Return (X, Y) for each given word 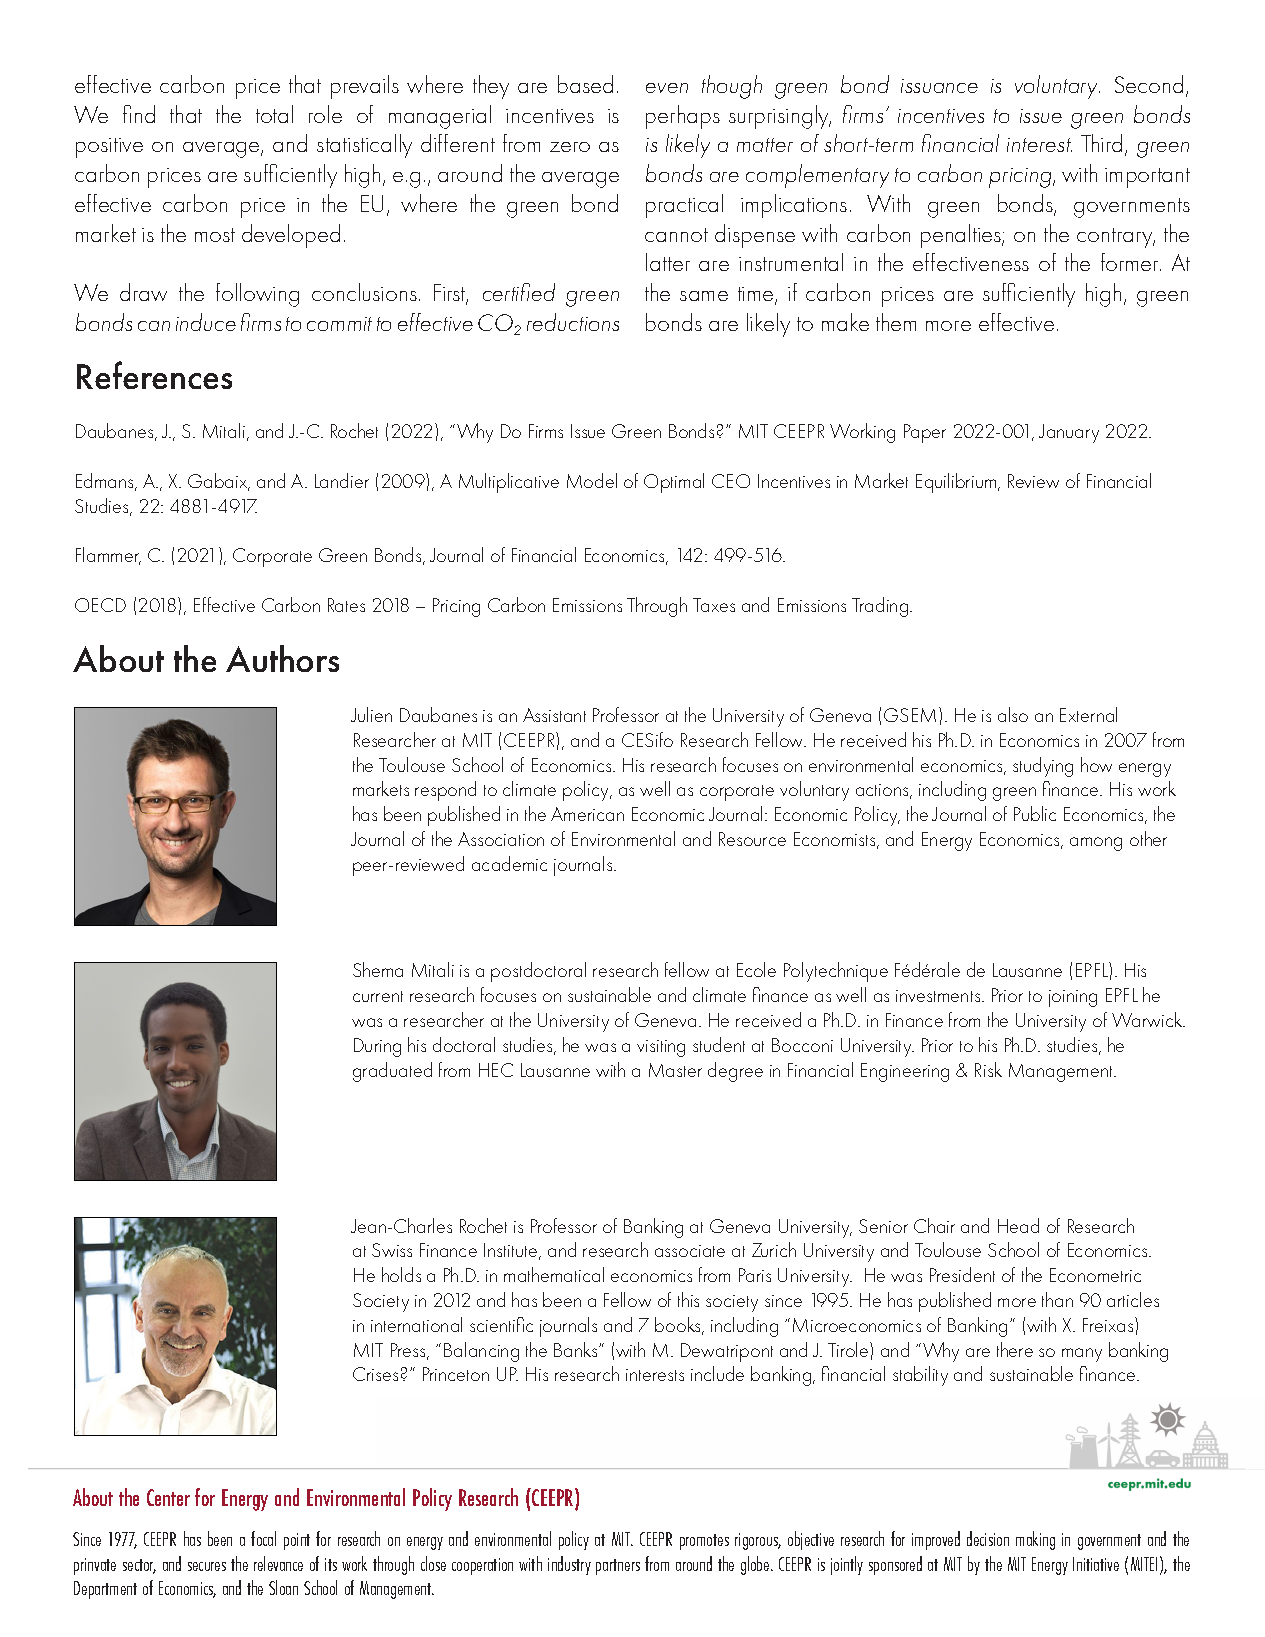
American (587, 814)
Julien (371, 714)
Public (1035, 813)
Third (1101, 143)
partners (618, 1567)
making (1035, 1540)
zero (570, 147)
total (274, 114)
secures (207, 1566)
